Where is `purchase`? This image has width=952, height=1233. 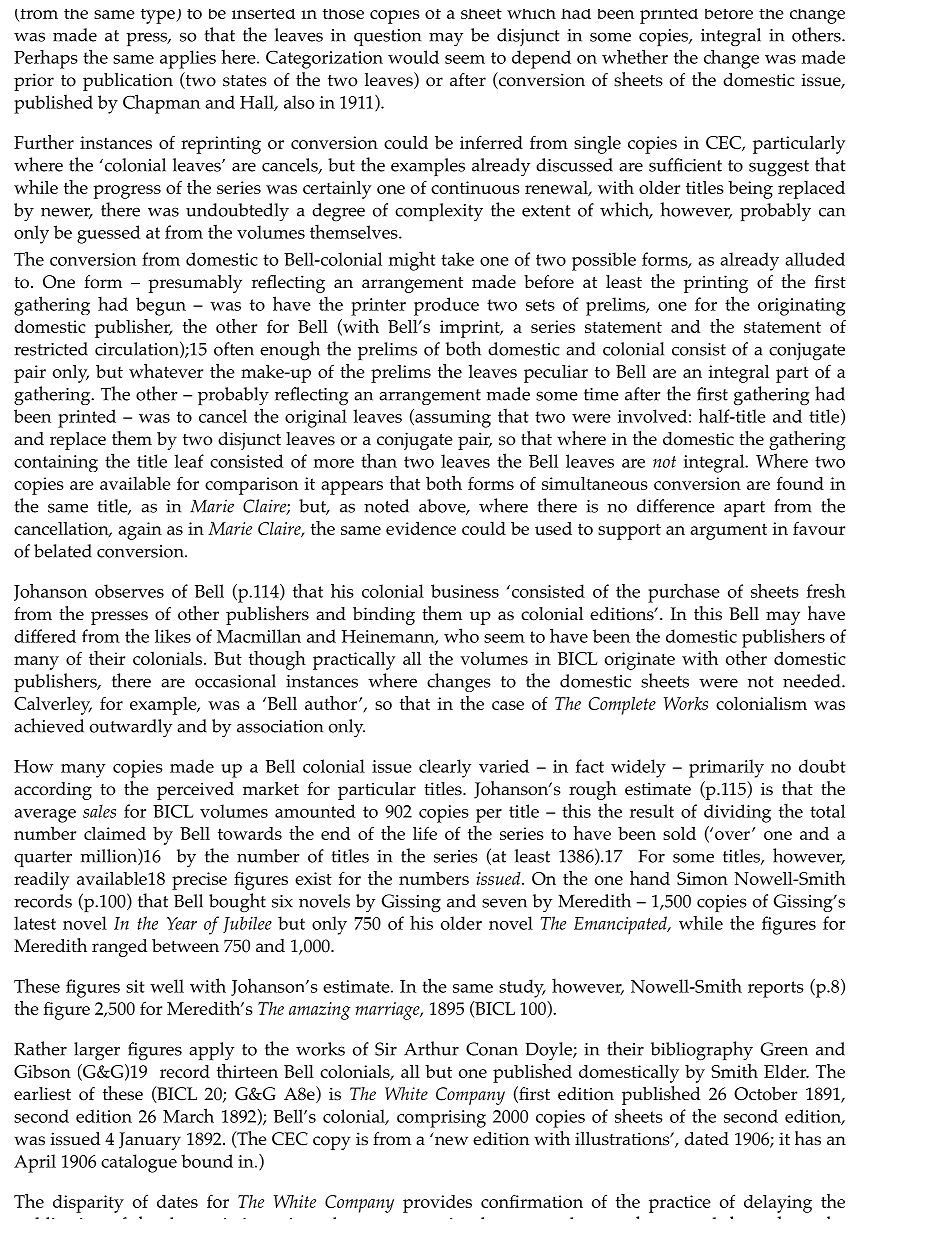 purchase is located at coordinates (684, 593).
